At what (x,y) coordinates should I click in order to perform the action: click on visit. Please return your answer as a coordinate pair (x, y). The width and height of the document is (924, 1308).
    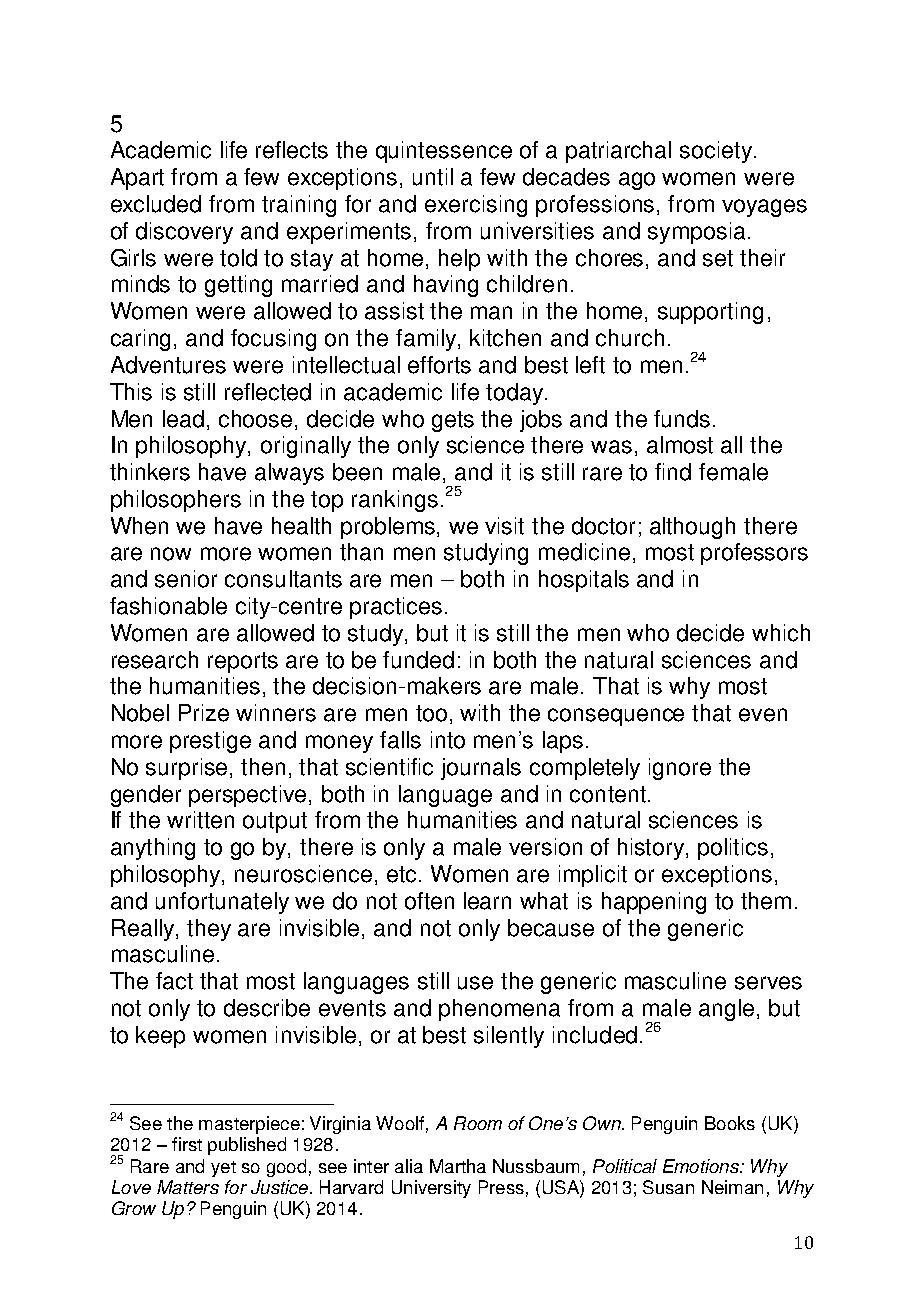
    Looking at the image, I should click on (504, 526).
